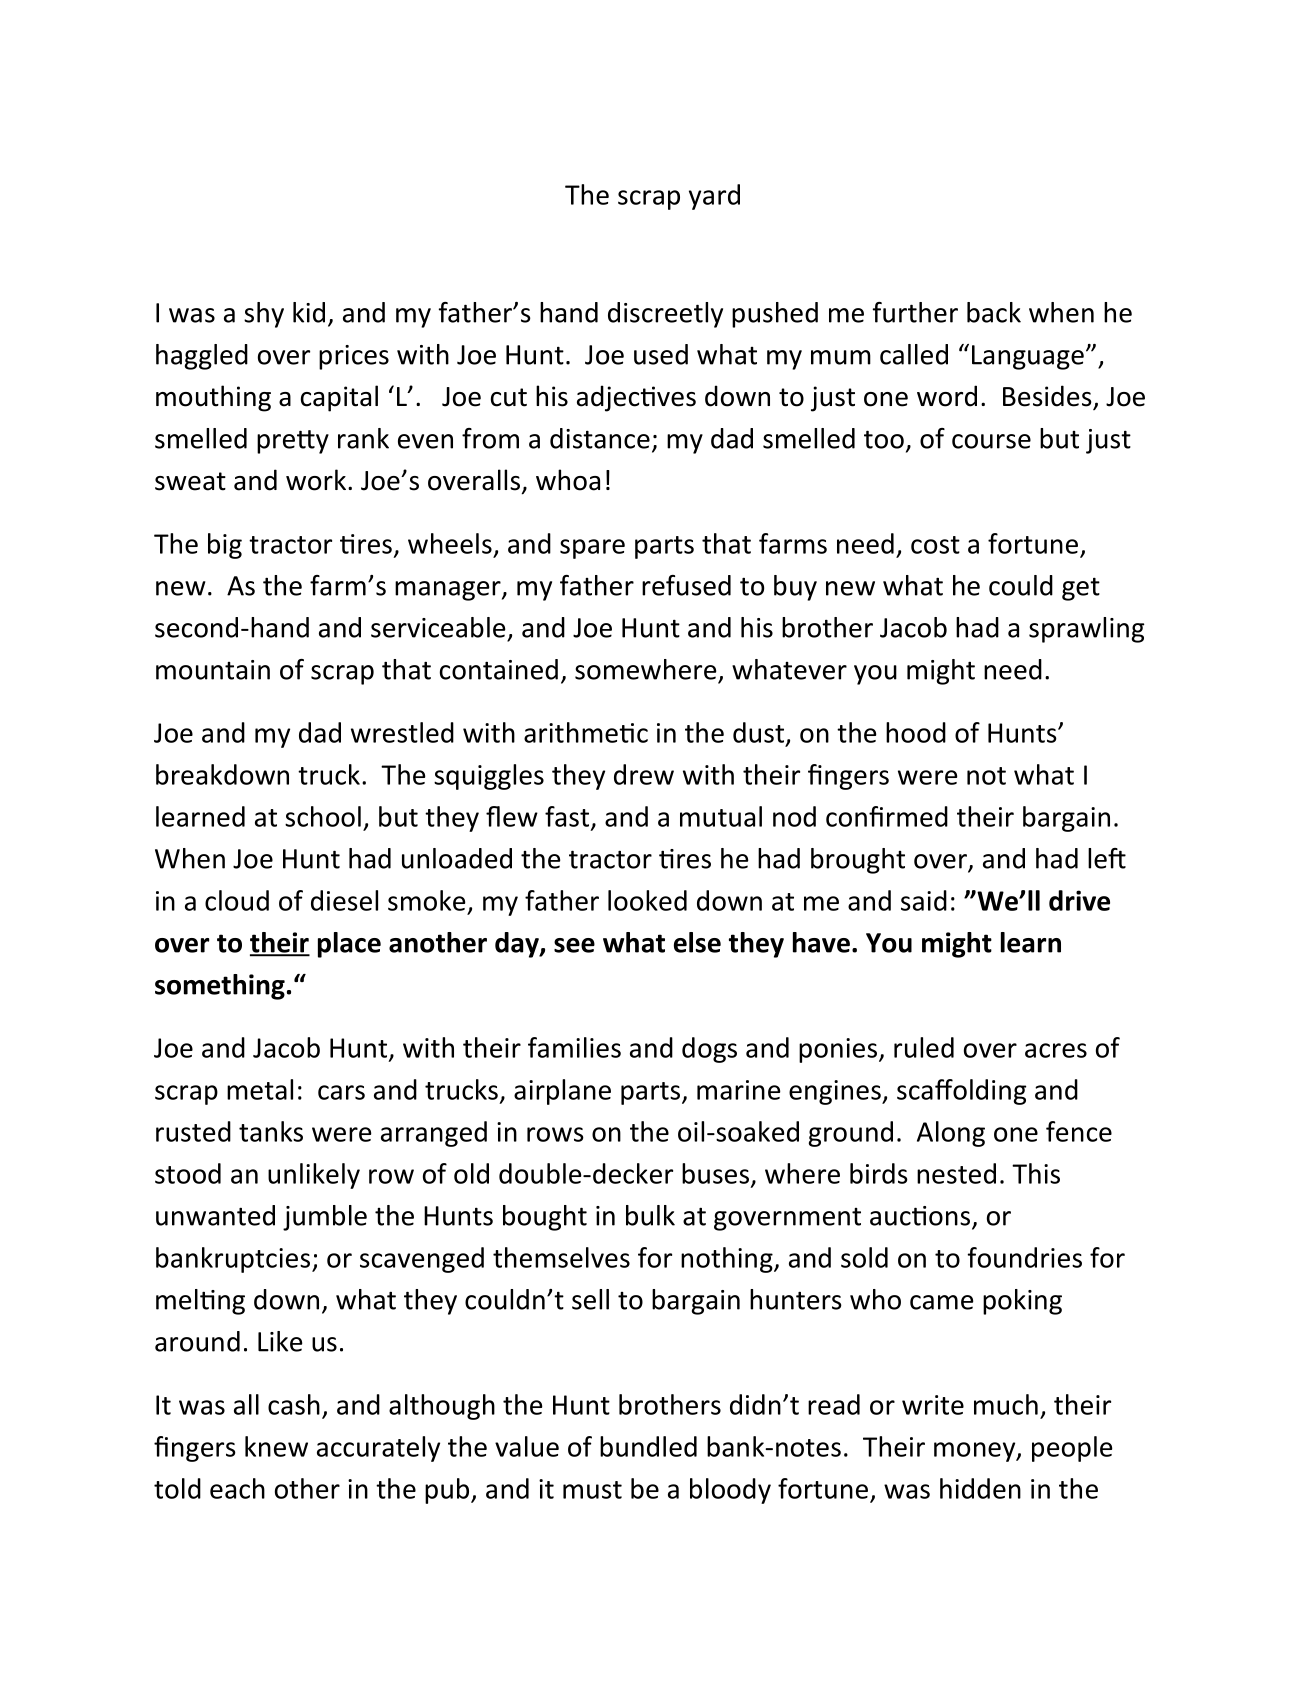 The width and height of the document is (1307, 1691). What do you see at coordinates (276, 1446) in the document?
I see `knew` at bounding box center [276, 1446].
